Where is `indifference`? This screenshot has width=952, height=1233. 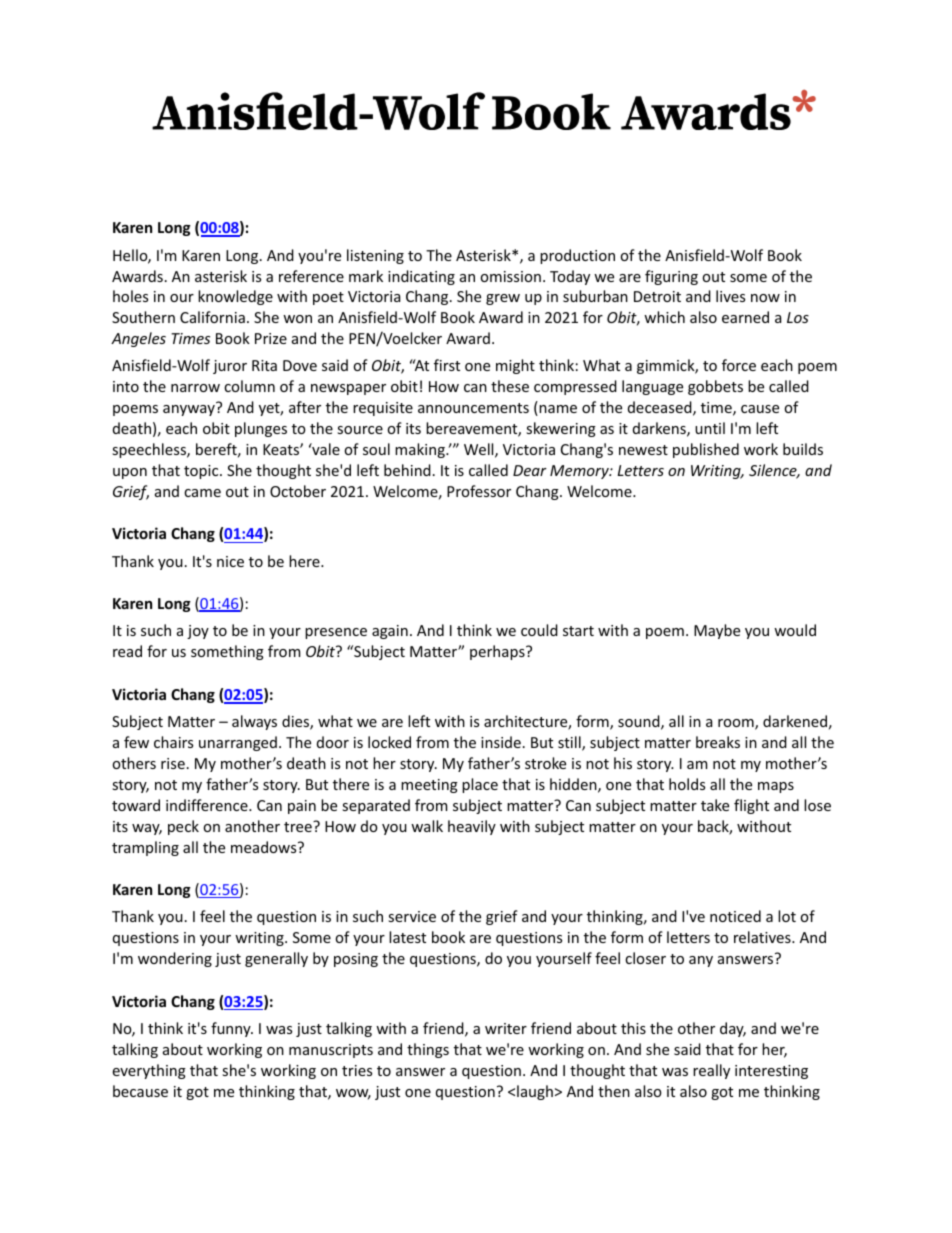 indifference is located at coordinates (208, 805).
